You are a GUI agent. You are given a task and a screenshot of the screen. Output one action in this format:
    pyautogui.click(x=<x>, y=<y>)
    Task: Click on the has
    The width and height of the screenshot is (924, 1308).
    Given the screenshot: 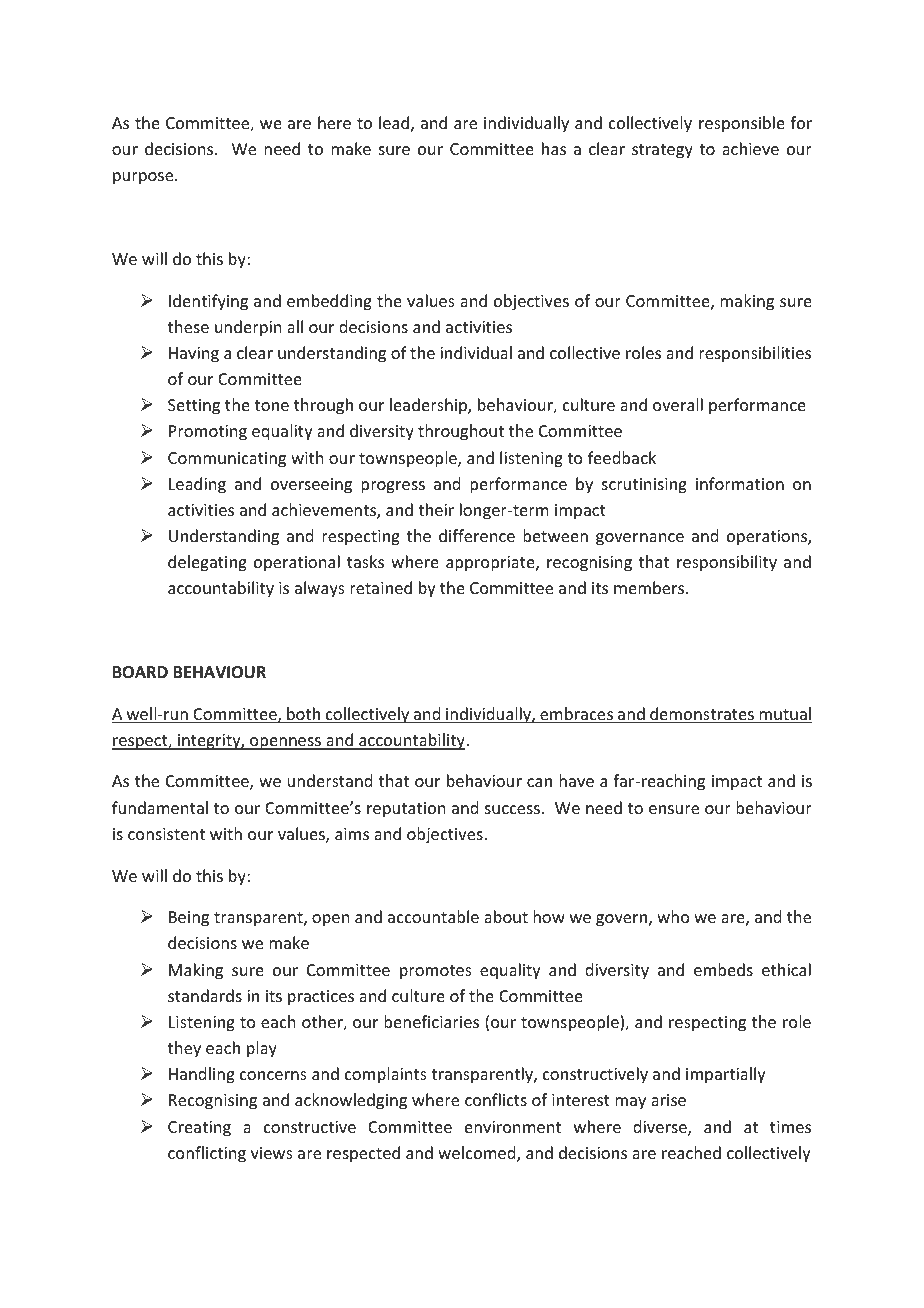 What is the action you would take?
    pyautogui.click(x=554, y=148)
